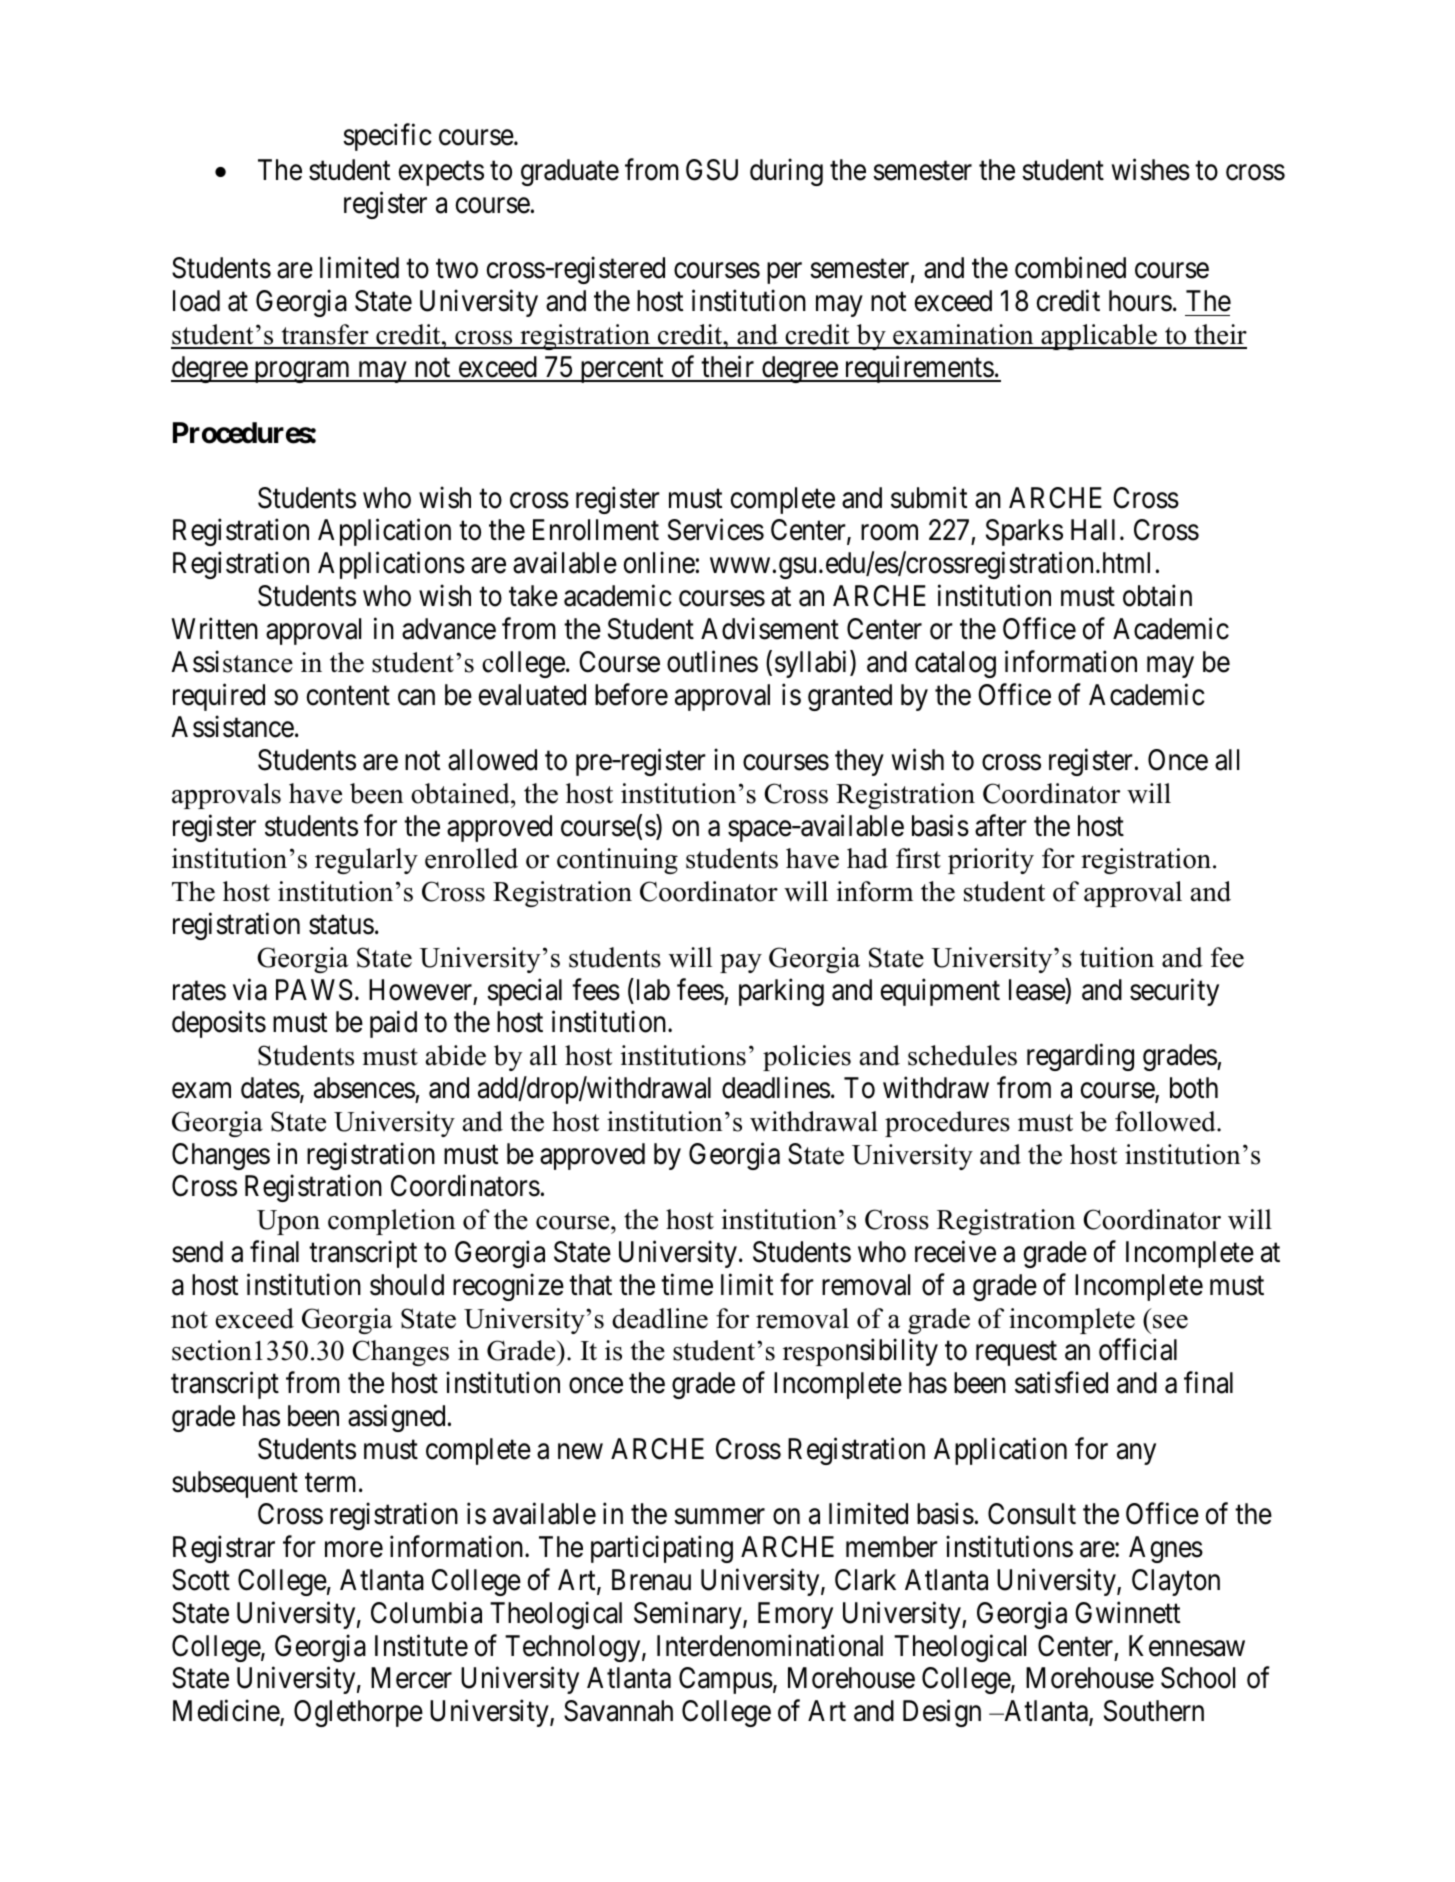  What do you see at coordinates (411, 1678) in the screenshot?
I see `Mercer` at bounding box center [411, 1678].
